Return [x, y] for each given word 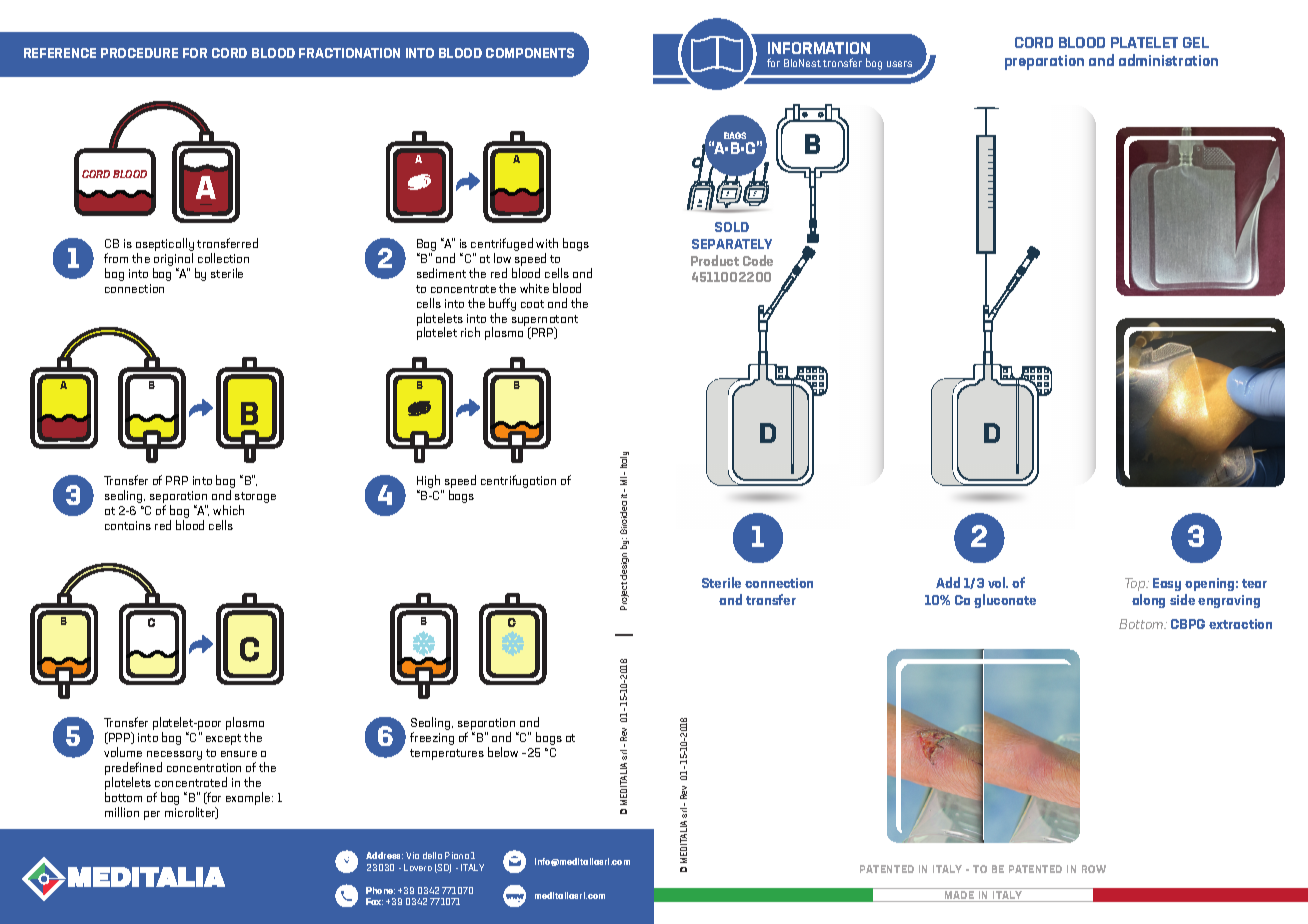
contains [128, 525]
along [1148, 601]
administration [1168, 60]
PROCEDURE [139, 53]
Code [758, 260]
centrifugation [518, 481]
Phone [380, 890]
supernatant [545, 321]
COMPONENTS [530, 53]
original [174, 261]
